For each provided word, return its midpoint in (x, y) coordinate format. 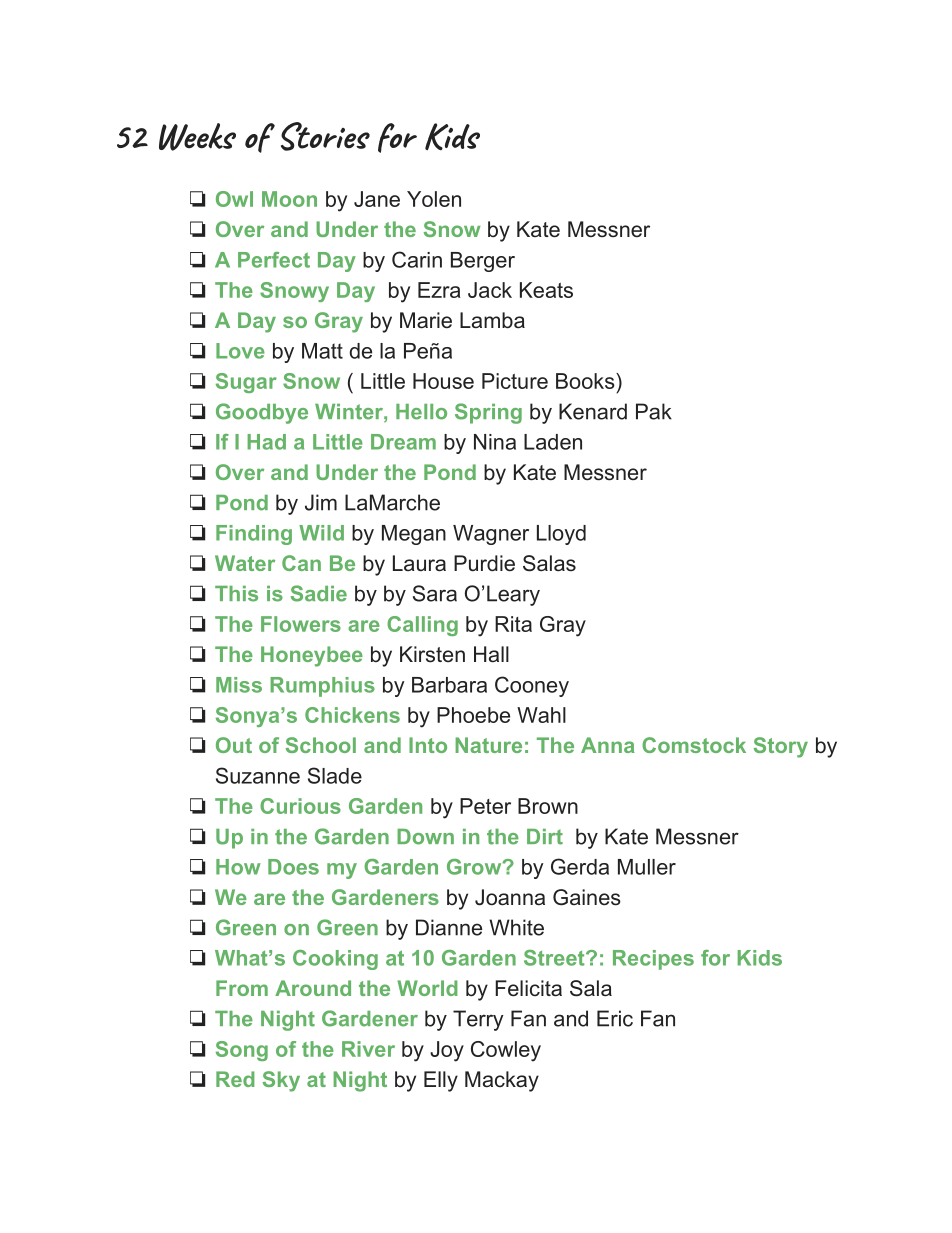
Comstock (694, 745)
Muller (647, 867)
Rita (513, 624)
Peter (485, 806)
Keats (546, 290)
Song (242, 1051)
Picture (515, 381)
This (236, 594)
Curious (300, 806)
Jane (377, 199)
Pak (654, 411)
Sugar (246, 383)
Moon (289, 199)
